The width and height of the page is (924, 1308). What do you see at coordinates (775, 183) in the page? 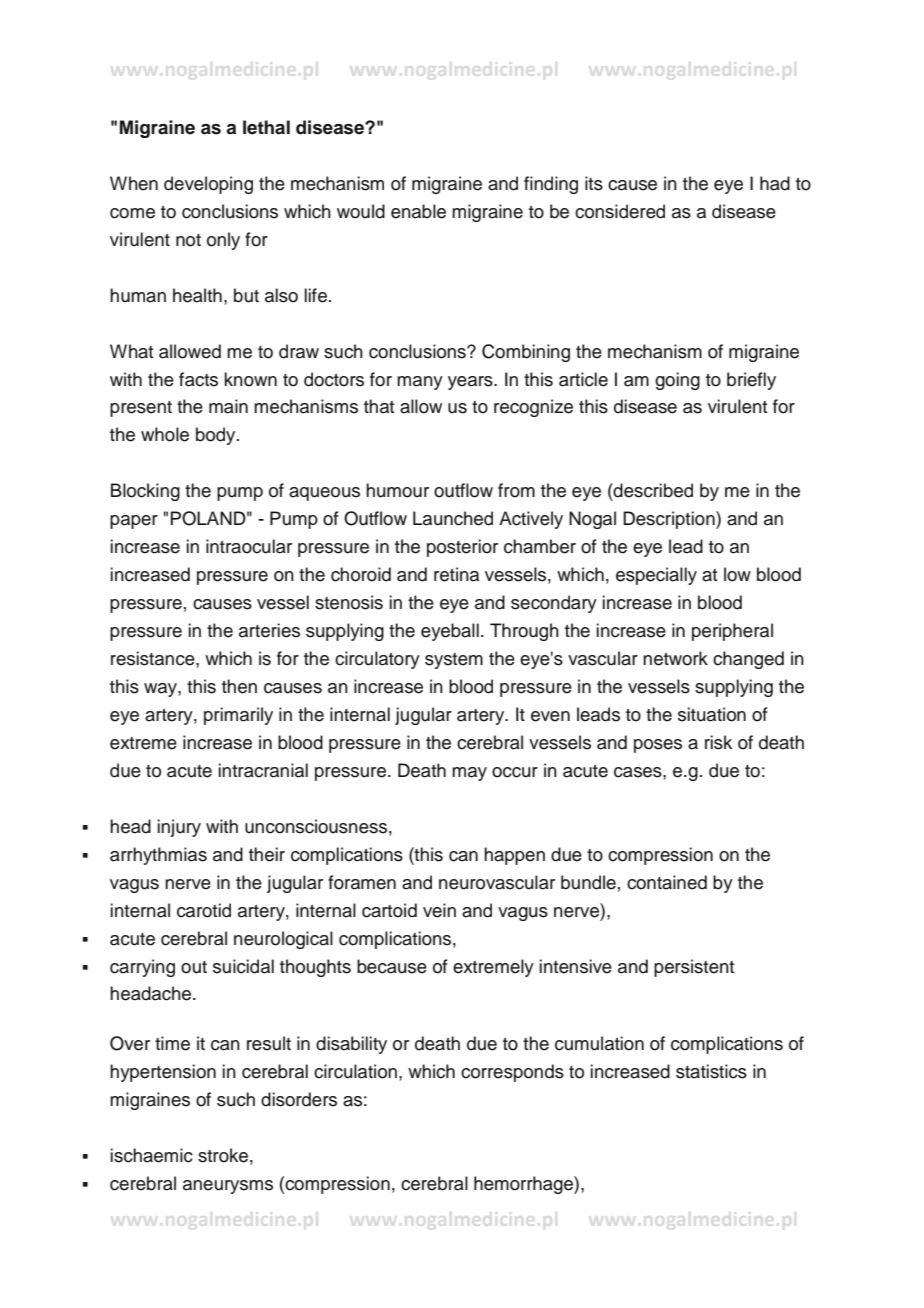
I see `had` at bounding box center [775, 183].
